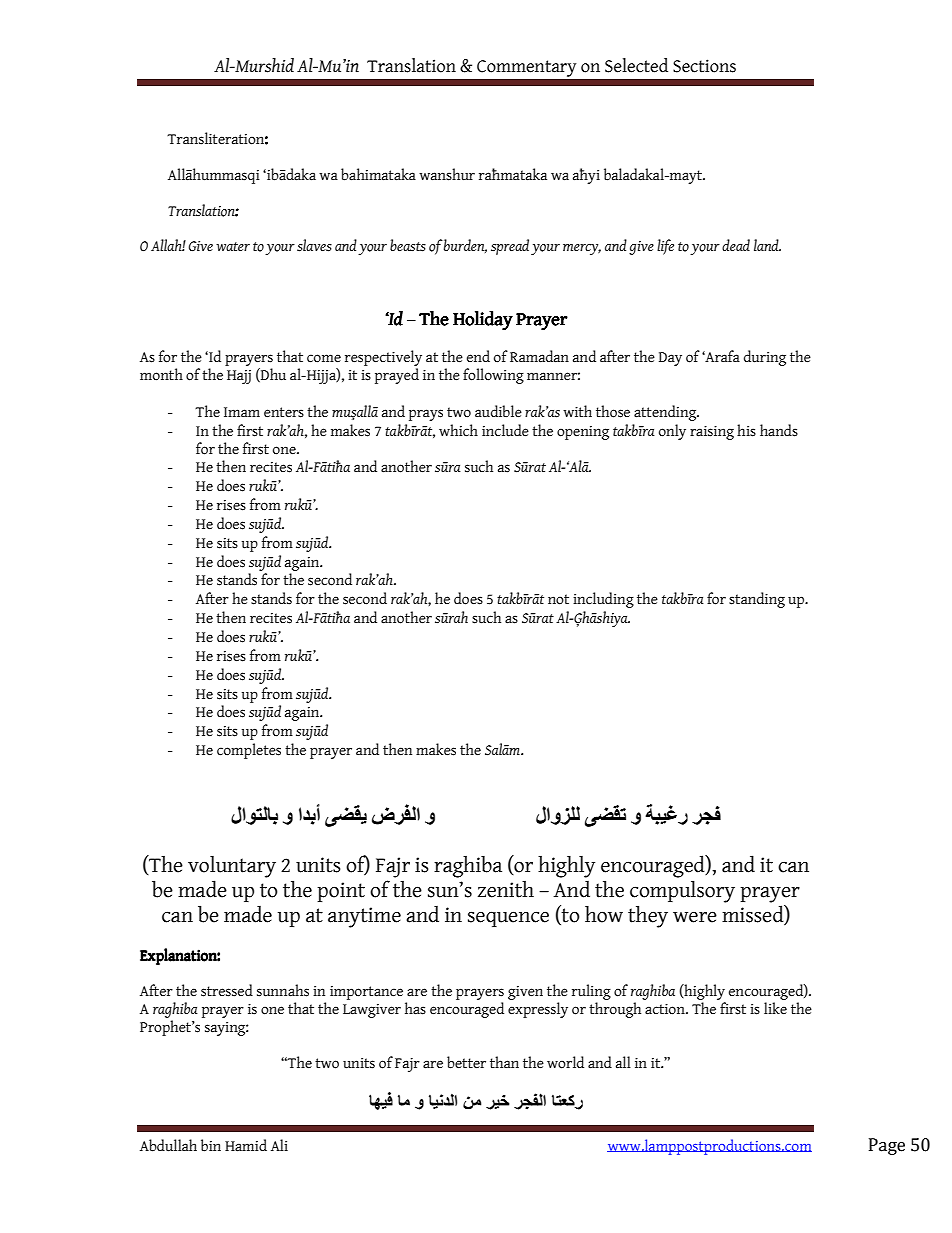 The height and width of the screenshot is (1233, 952). I want to click on including, so click(603, 600).
